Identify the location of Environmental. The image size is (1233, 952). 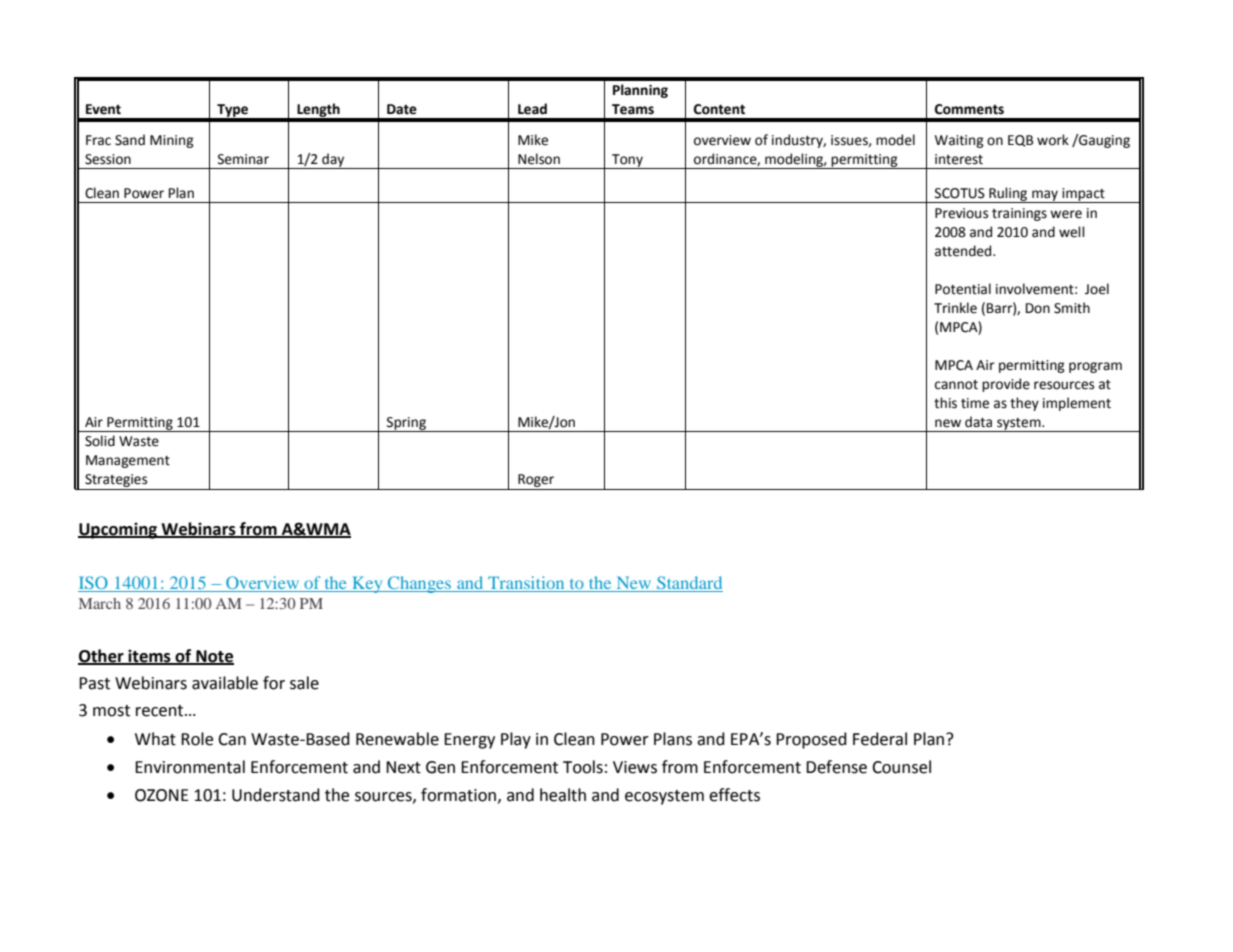
(190, 767).
